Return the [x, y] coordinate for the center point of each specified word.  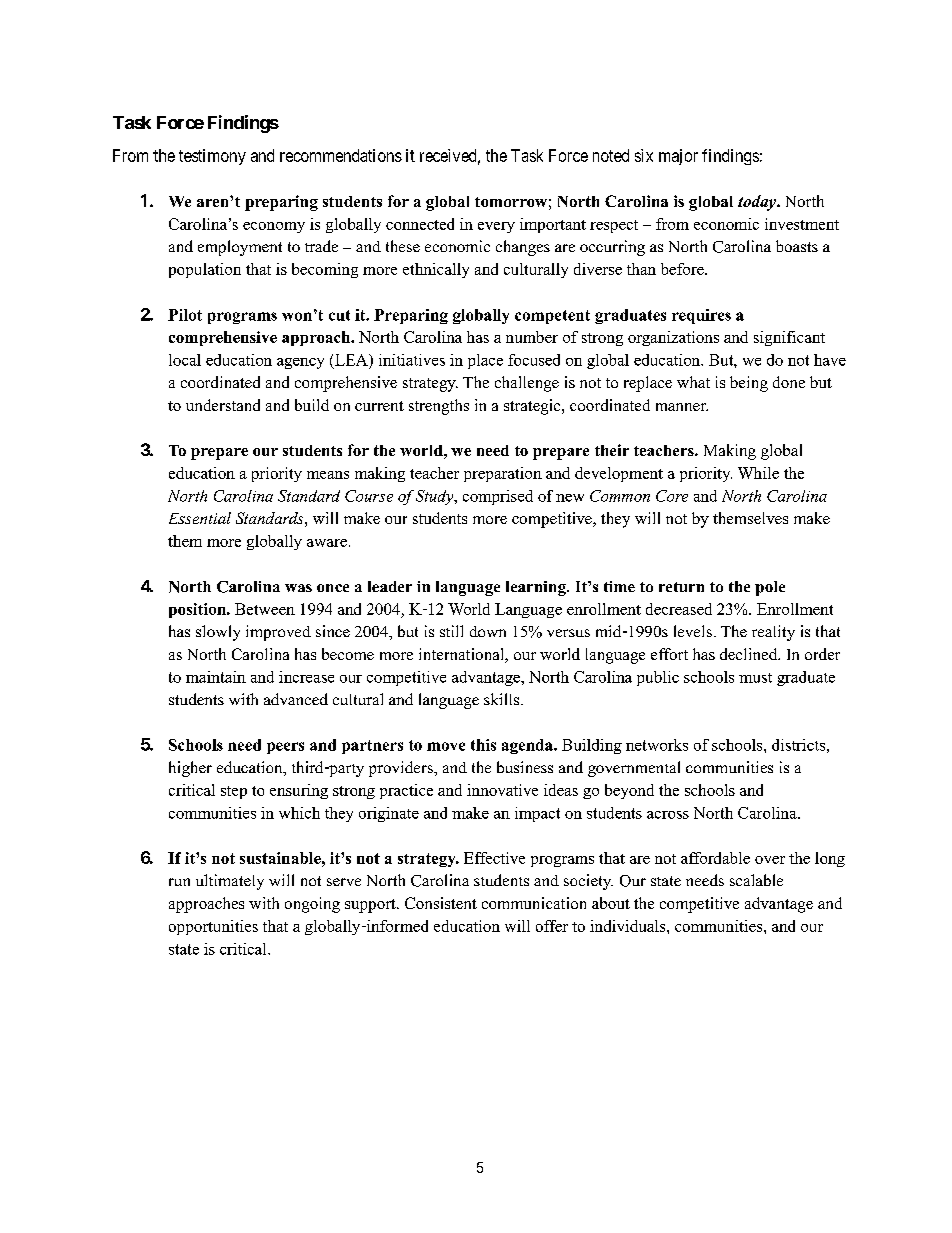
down [488, 631]
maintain [216, 677]
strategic [533, 407]
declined [750, 654]
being [749, 384]
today [758, 203]
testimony [212, 157]
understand [223, 405]
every [496, 227]
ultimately [230, 882]
